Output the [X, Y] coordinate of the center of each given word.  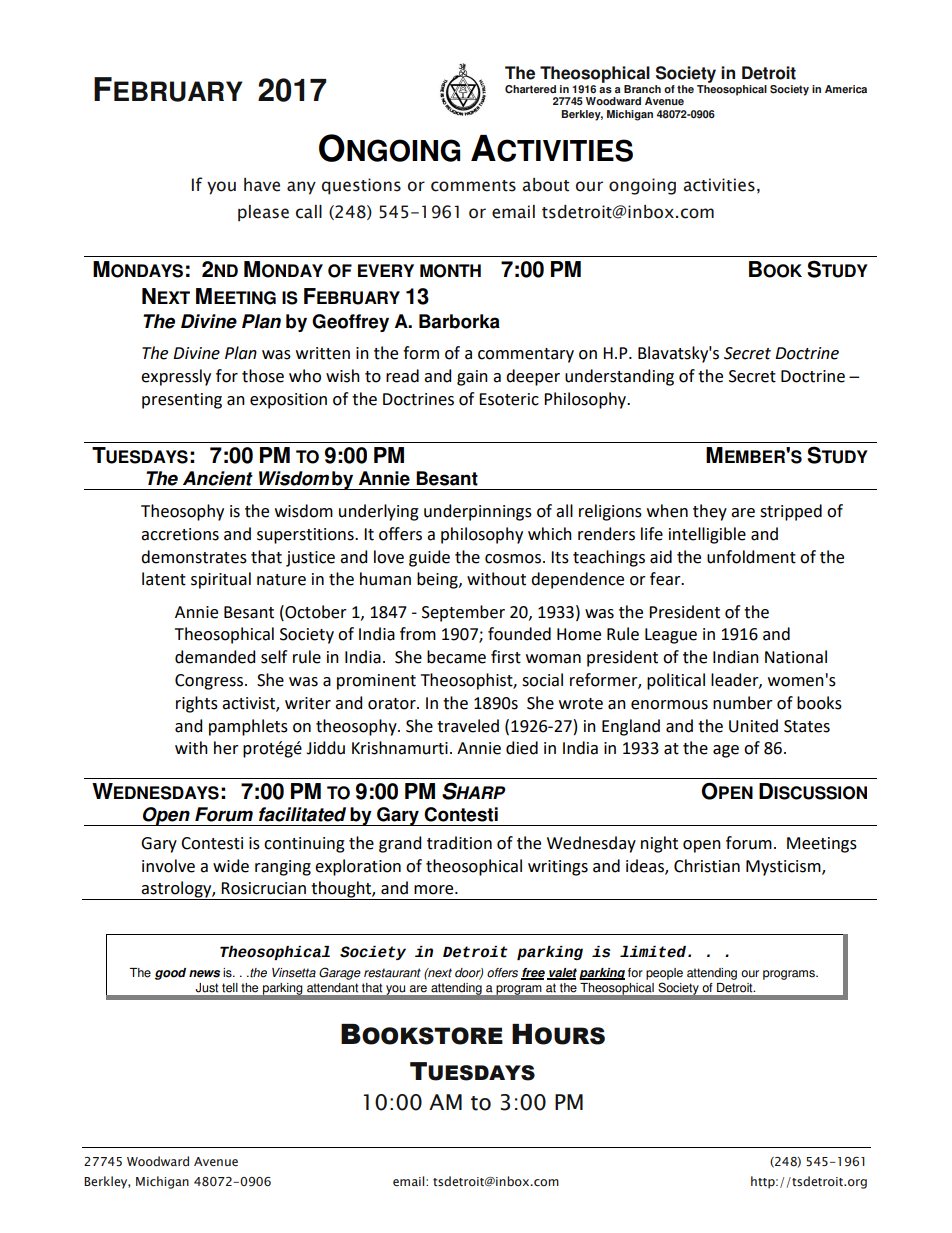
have [262, 185]
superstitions [306, 536]
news [204, 974]
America [846, 89]
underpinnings [478, 512]
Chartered [530, 89]
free [533, 974]
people [664, 975]
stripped [791, 512]
